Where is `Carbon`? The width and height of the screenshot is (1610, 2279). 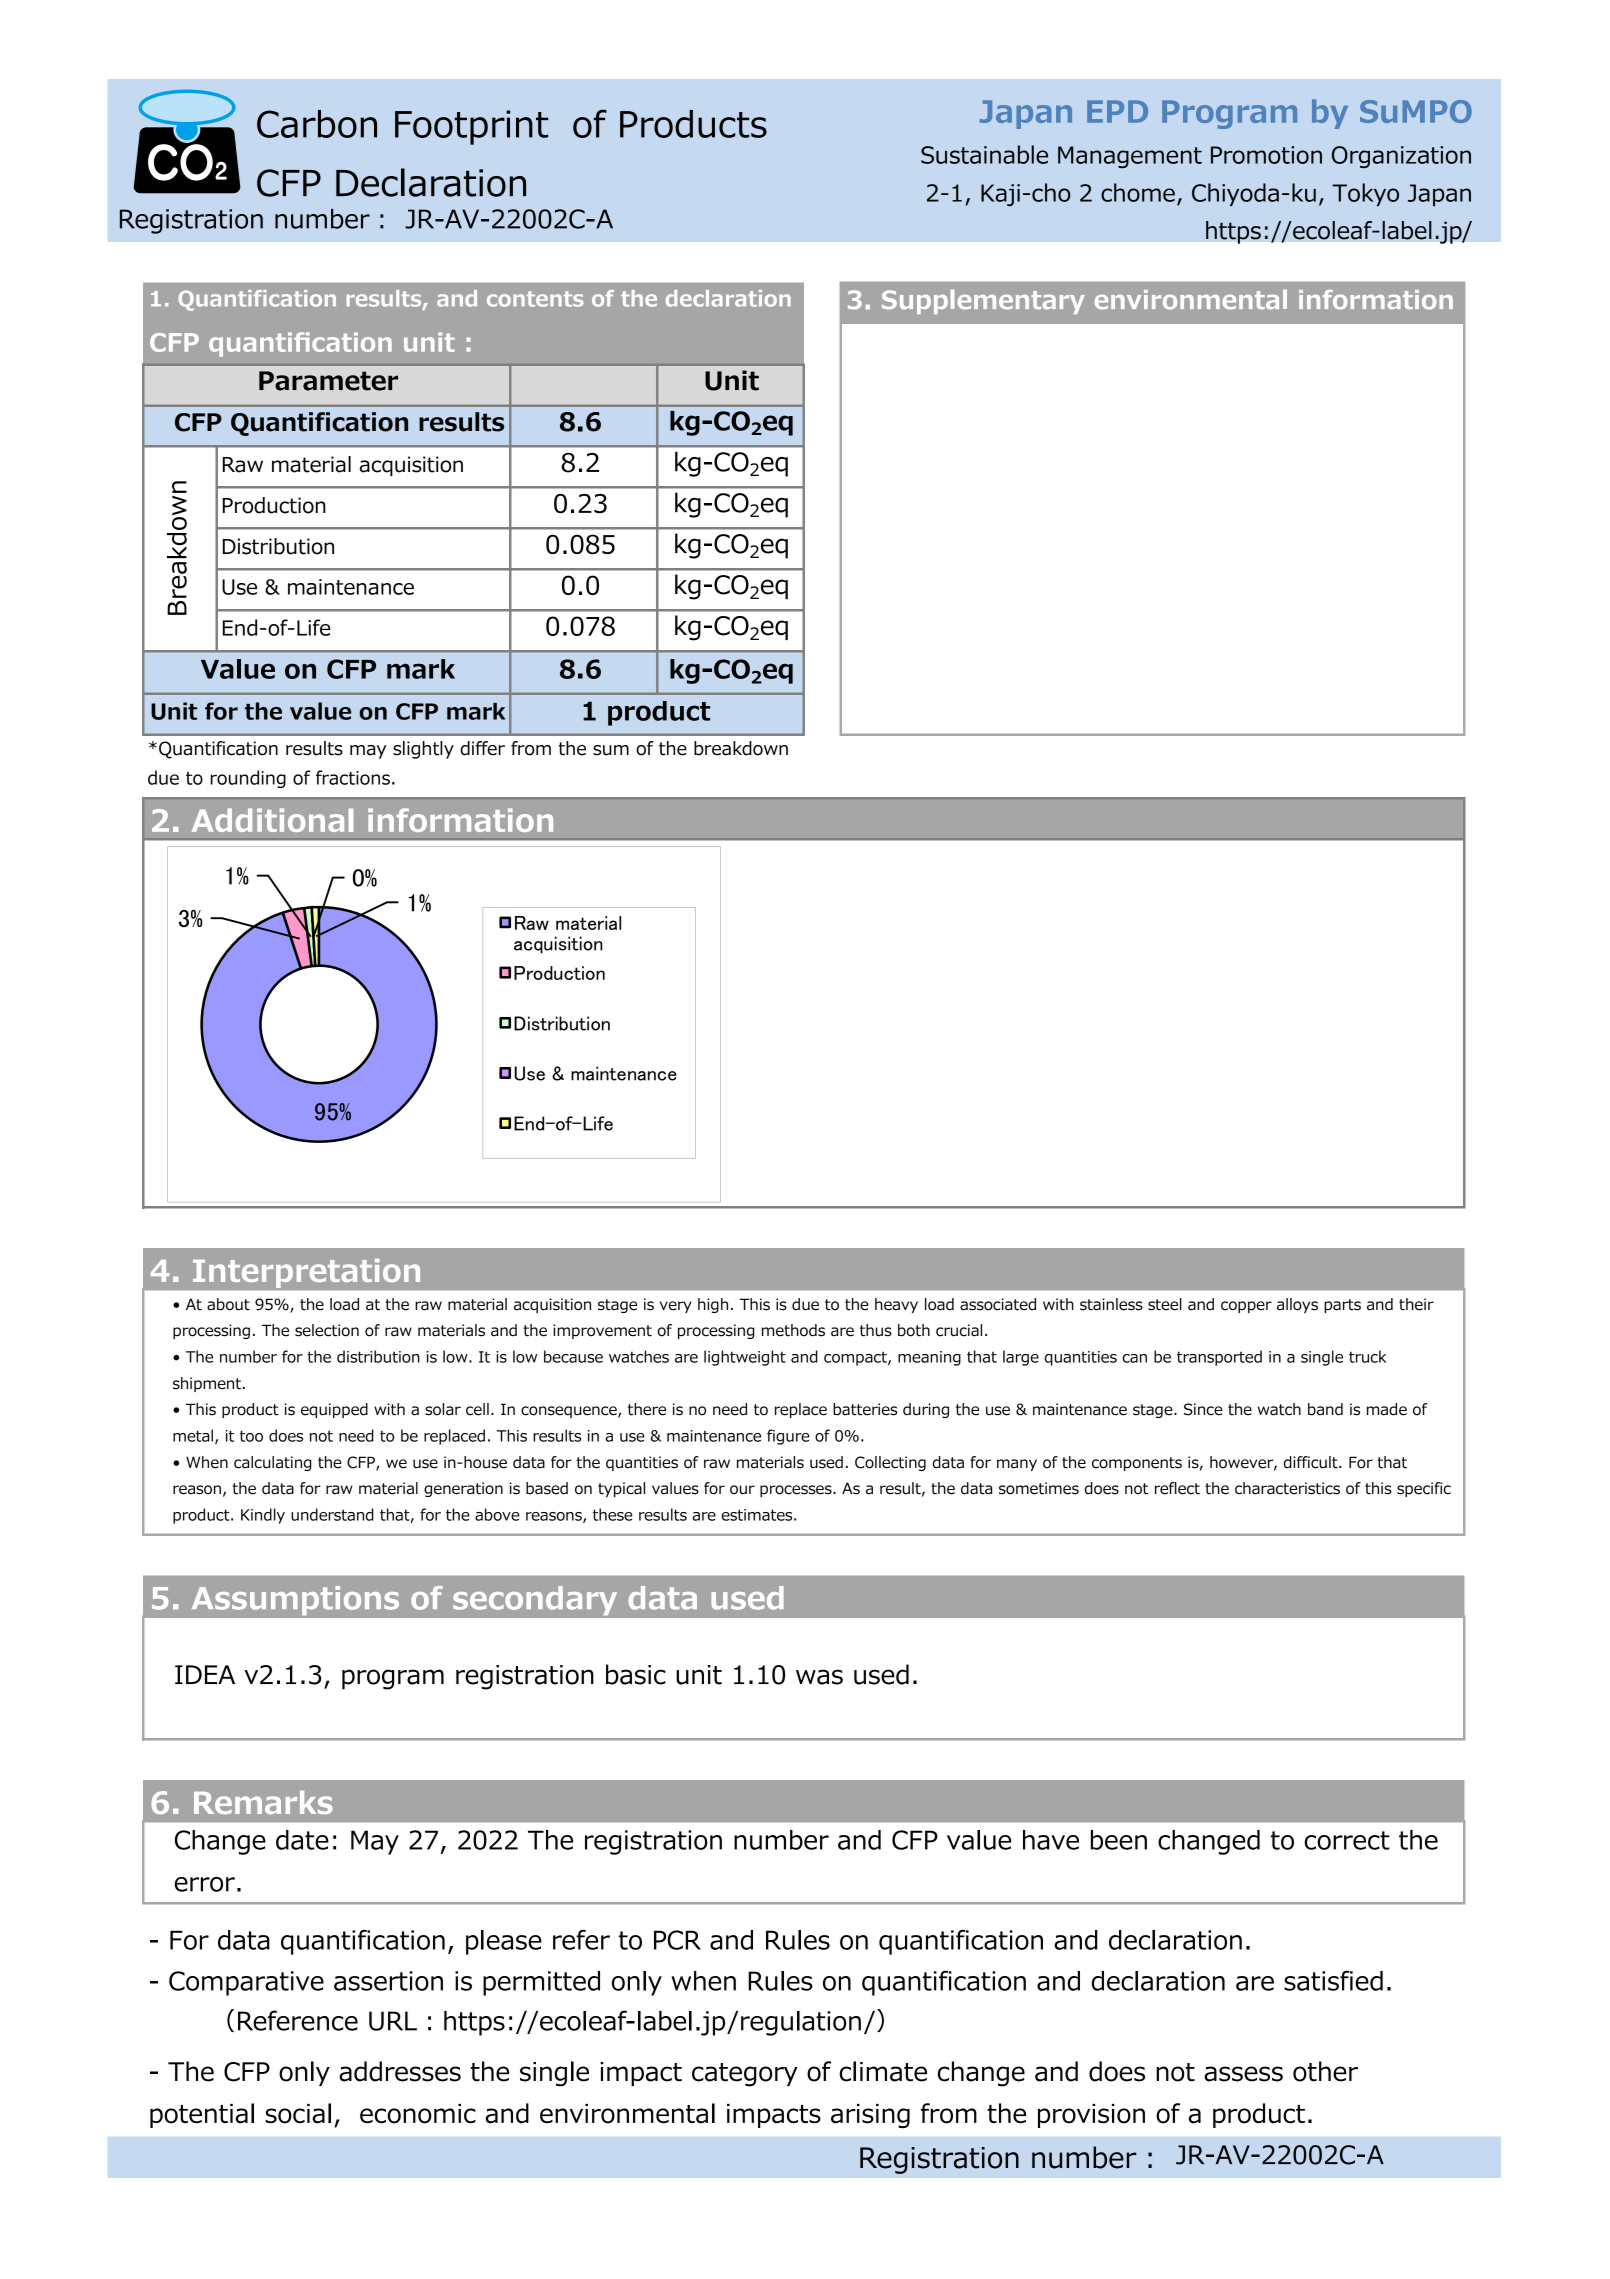 Carbon is located at coordinates (317, 124).
